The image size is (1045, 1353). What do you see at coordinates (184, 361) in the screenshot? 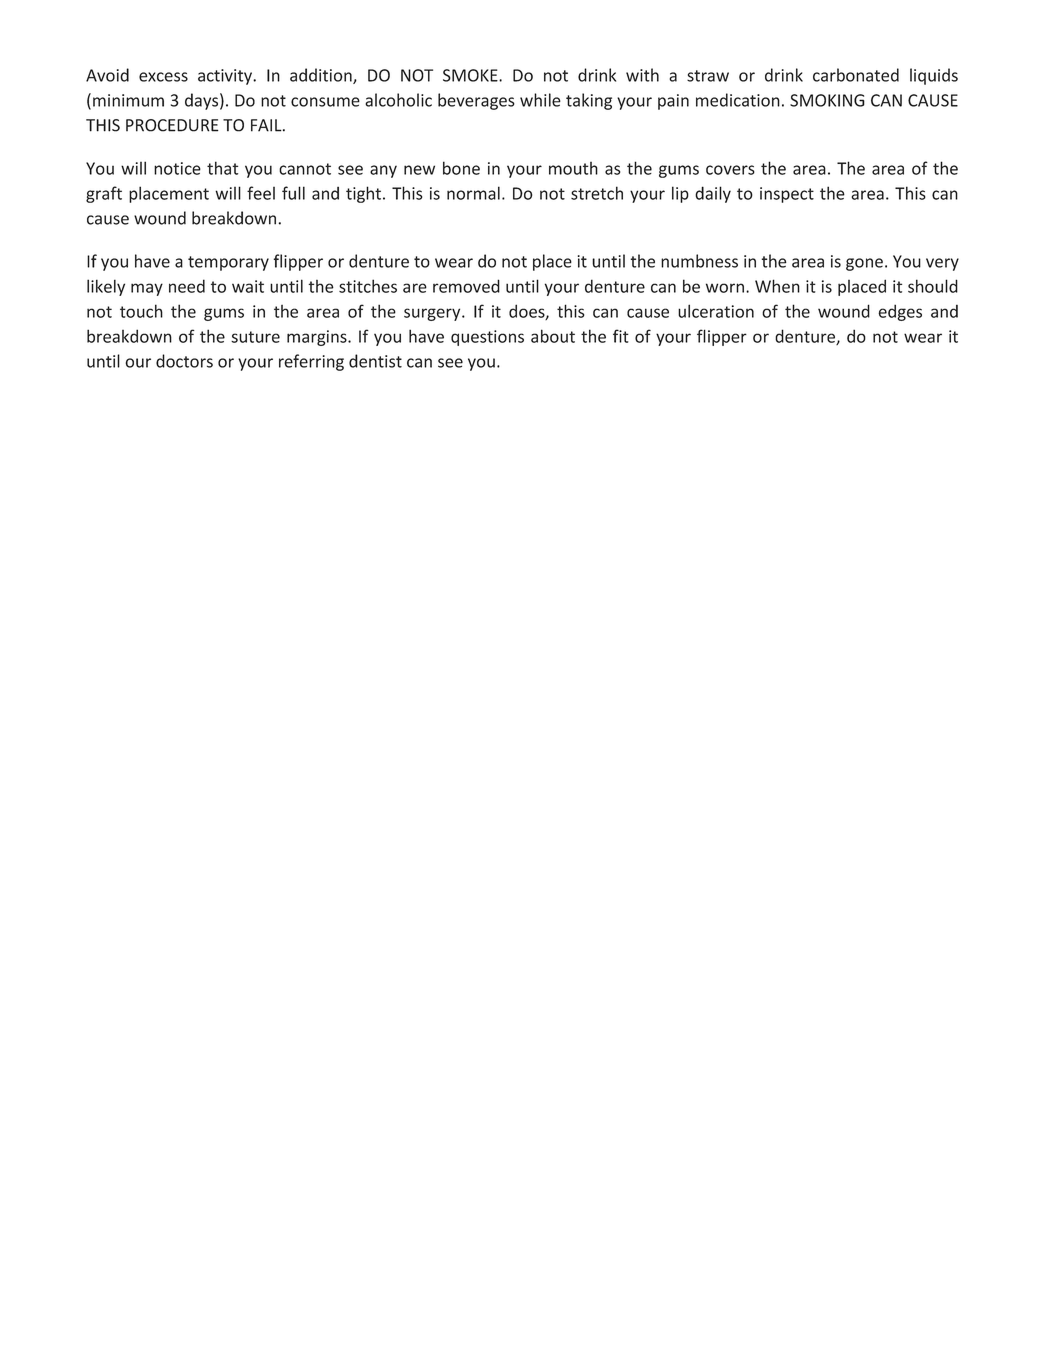
I see `doctors` at bounding box center [184, 361].
